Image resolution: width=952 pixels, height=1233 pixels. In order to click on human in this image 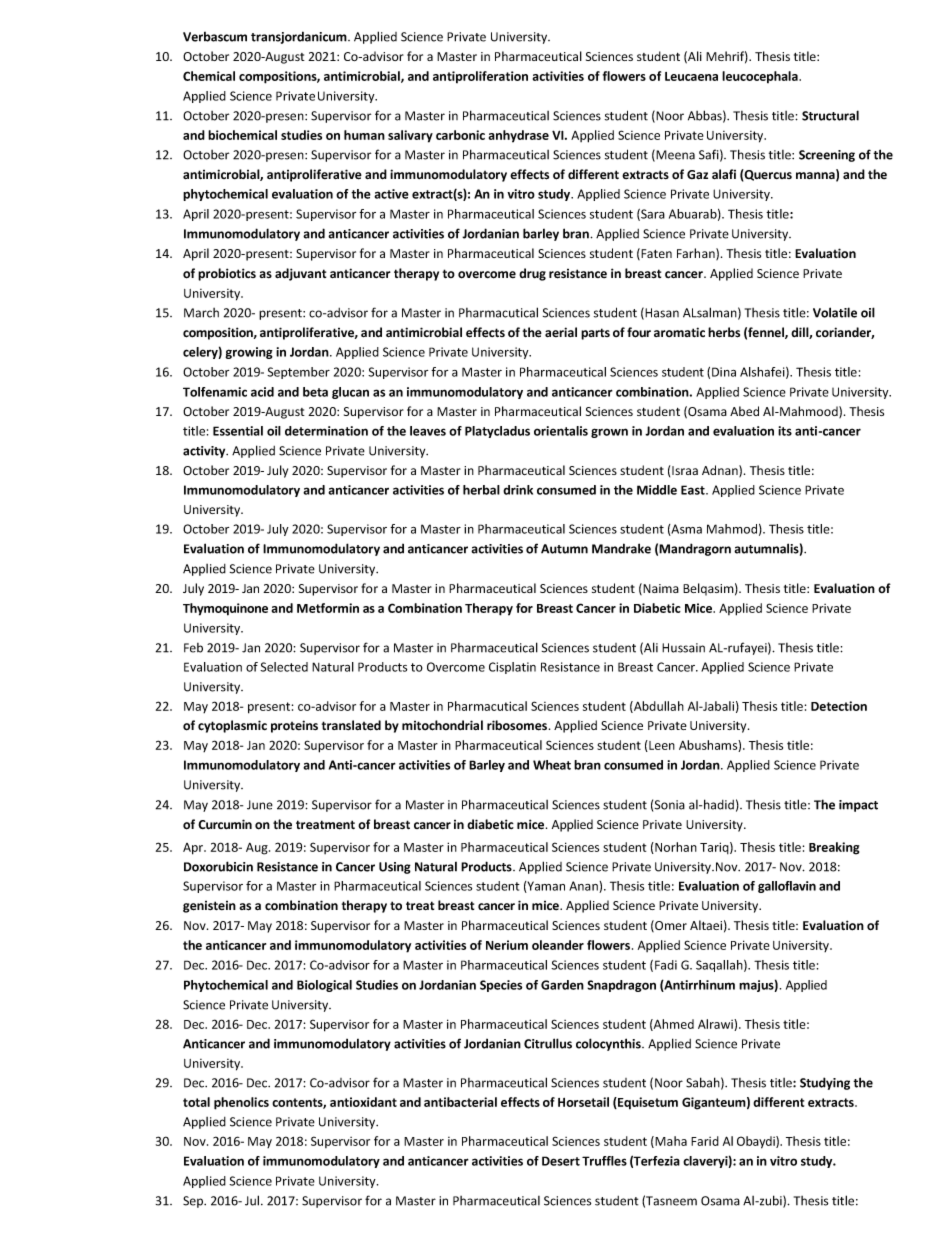, I will do `click(364, 135)`.
